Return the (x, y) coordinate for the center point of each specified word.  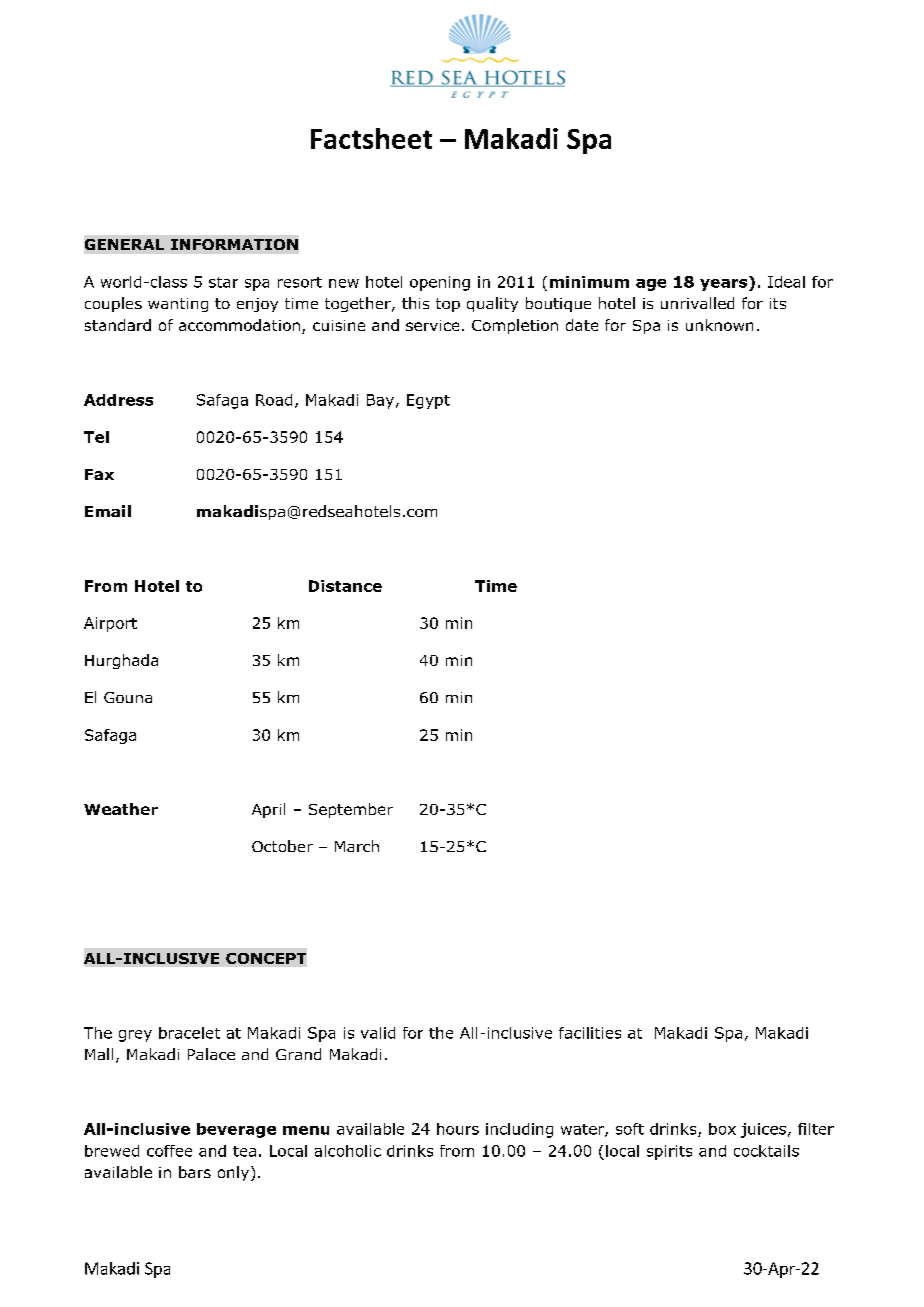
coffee (169, 1151)
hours (458, 1129)
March (357, 846)
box (722, 1129)
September (351, 810)
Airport (110, 624)
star (223, 282)
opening (440, 283)
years (725, 283)
